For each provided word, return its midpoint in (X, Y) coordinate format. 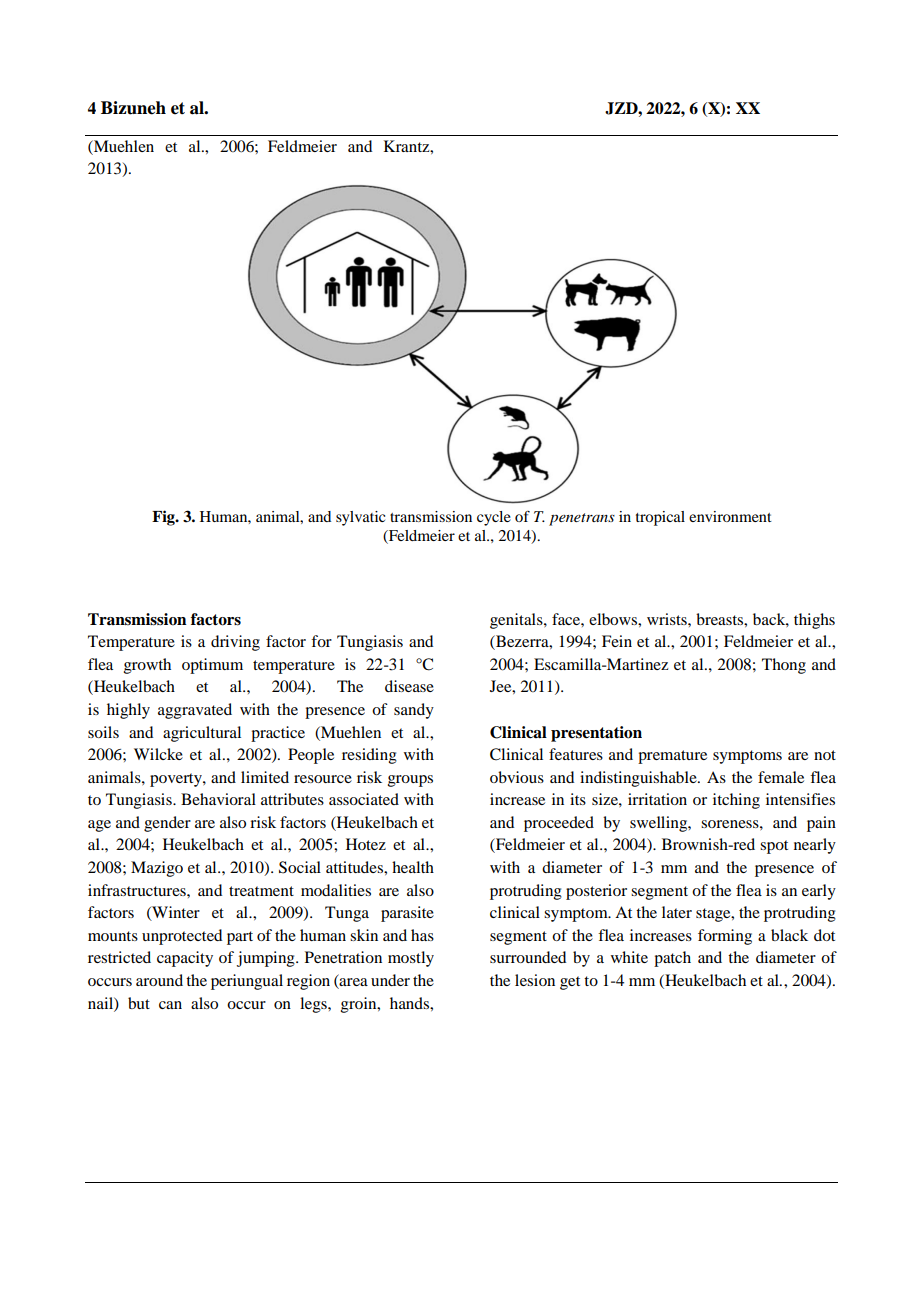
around (159, 980)
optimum (212, 666)
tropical (660, 518)
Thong (784, 666)
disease (409, 686)
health (413, 867)
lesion (535, 980)
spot (774, 847)
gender (167, 824)
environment (730, 516)
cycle (494, 518)
